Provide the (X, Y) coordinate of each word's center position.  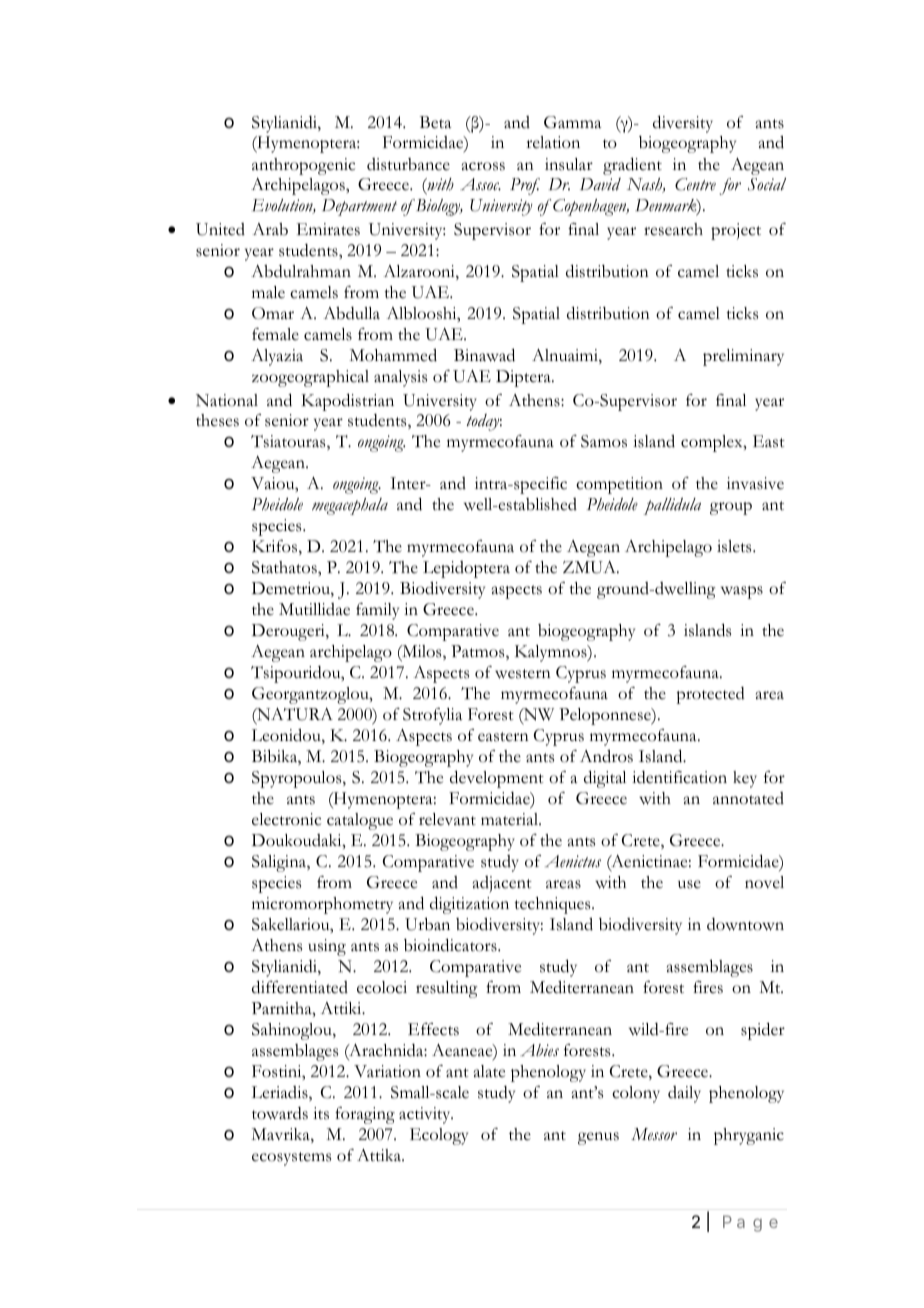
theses (217, 420)
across (483, 166)
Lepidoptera (466, 569)
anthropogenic (303, 166)
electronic (286, 819)
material (510, 819)
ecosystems (291, 1159)
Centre (695, 184)
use (689, 884)
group (731, 508)
